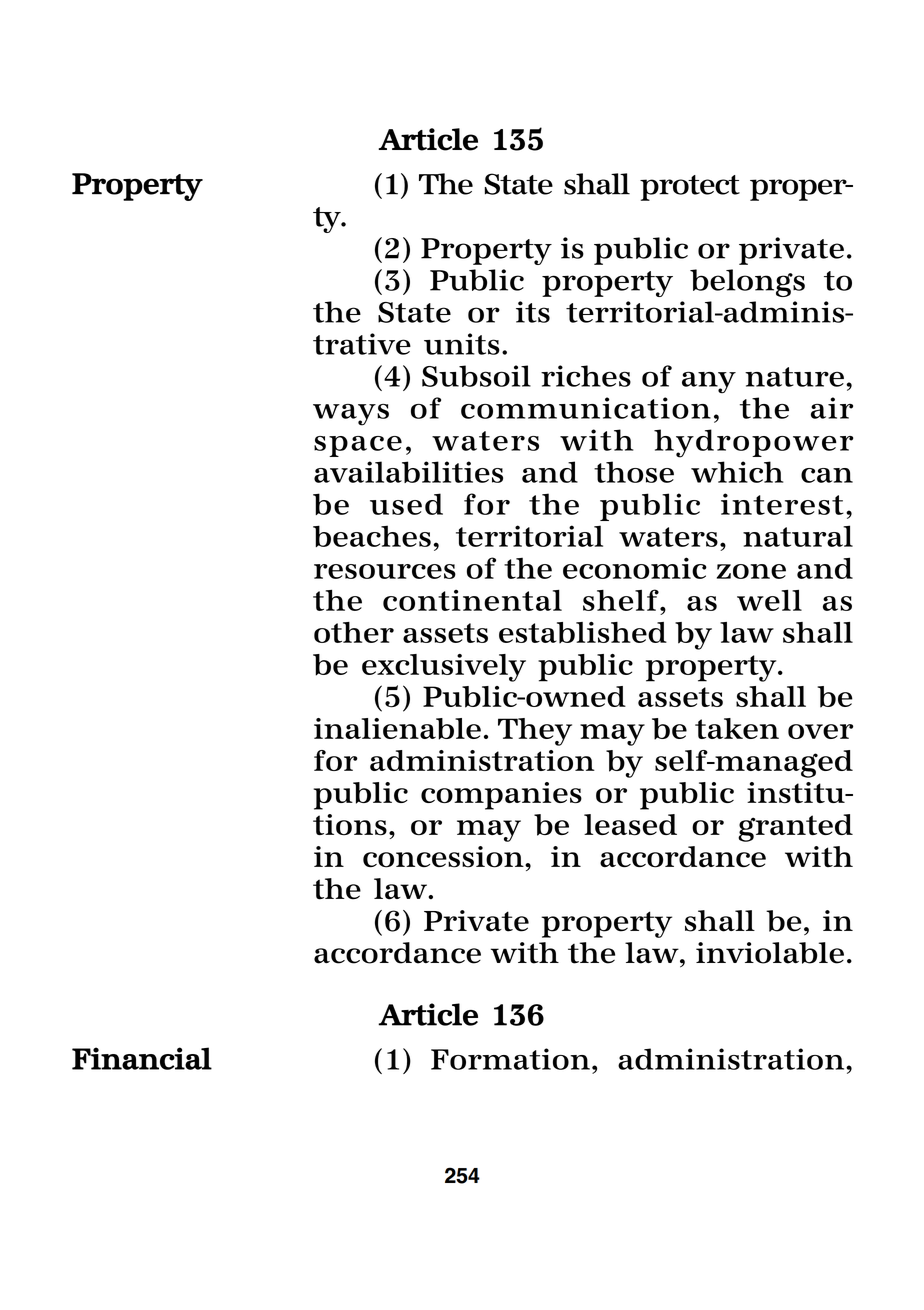 The image size is (924, 1310). I want to click on other, so click(354, 632).
